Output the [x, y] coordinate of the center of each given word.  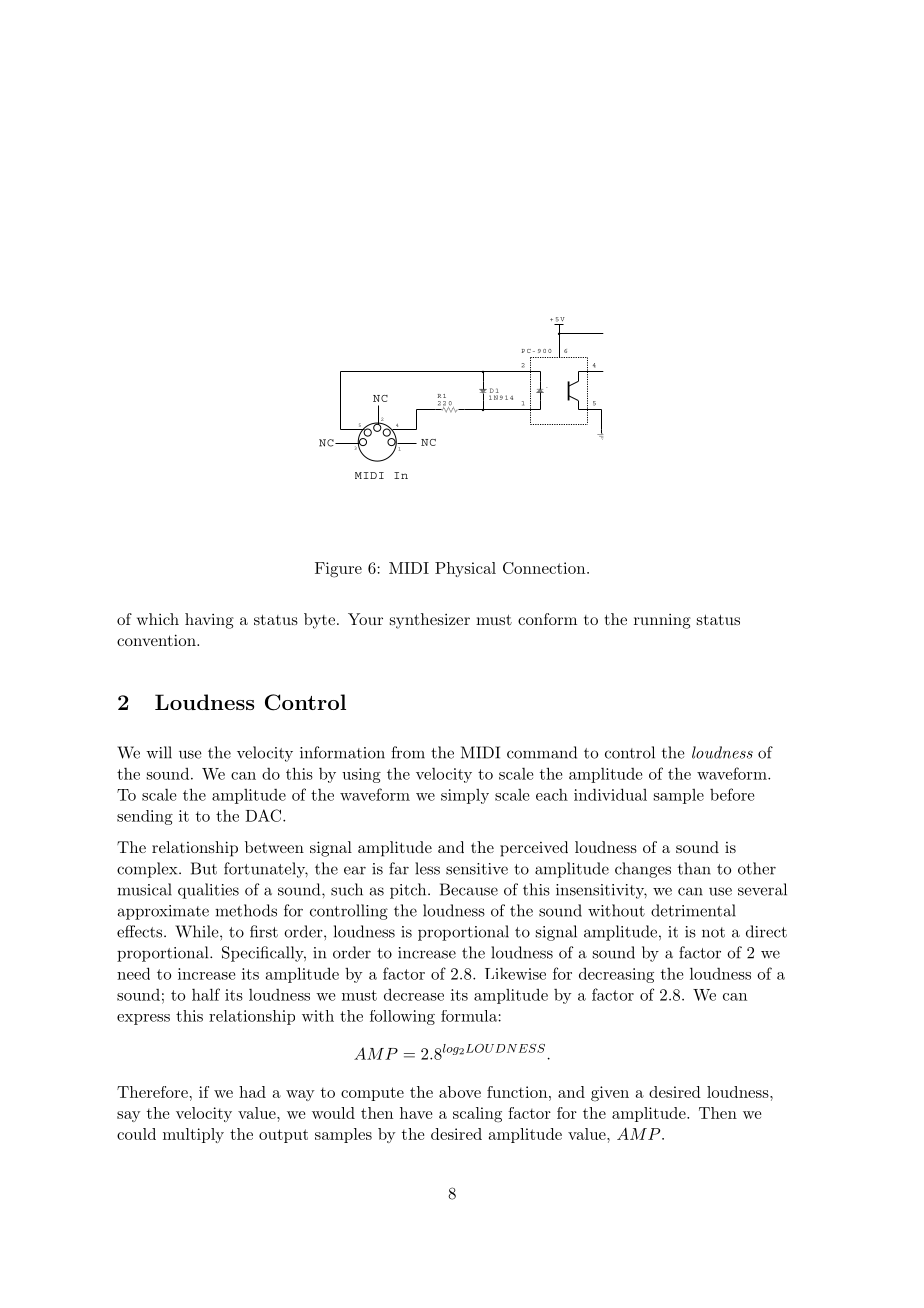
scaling [477, 1115]
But [204, 868]
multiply [193, 1135]
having [209, 621]
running [662, 621]
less [427, 868]
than [694, 868]
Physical [465, 569]
